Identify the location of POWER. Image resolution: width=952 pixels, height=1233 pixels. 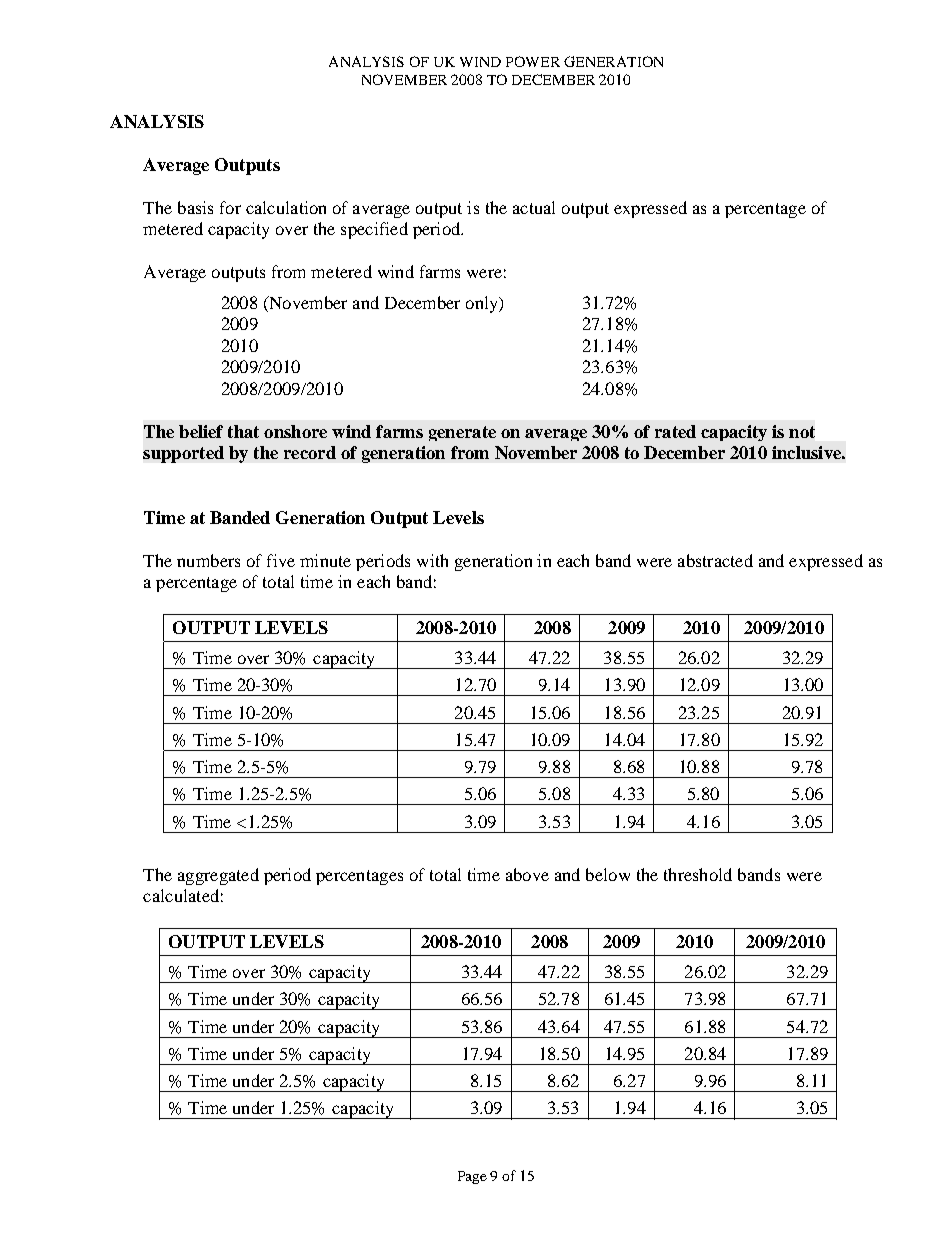
(533, 61).
